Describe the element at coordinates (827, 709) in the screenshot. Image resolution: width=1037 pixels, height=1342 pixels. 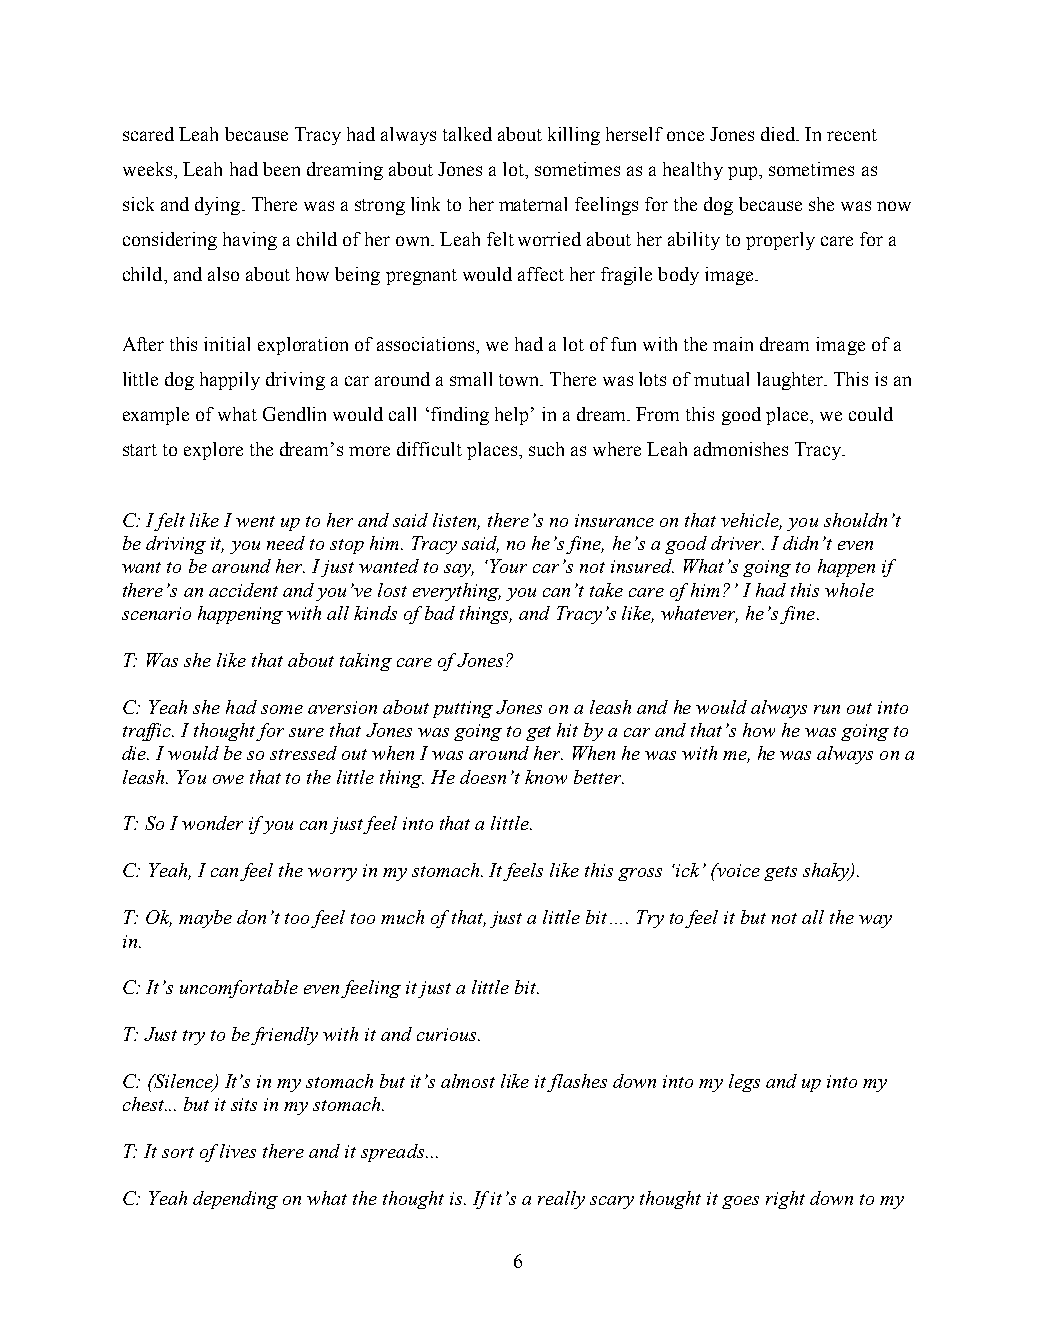
I see `run` at that location.
